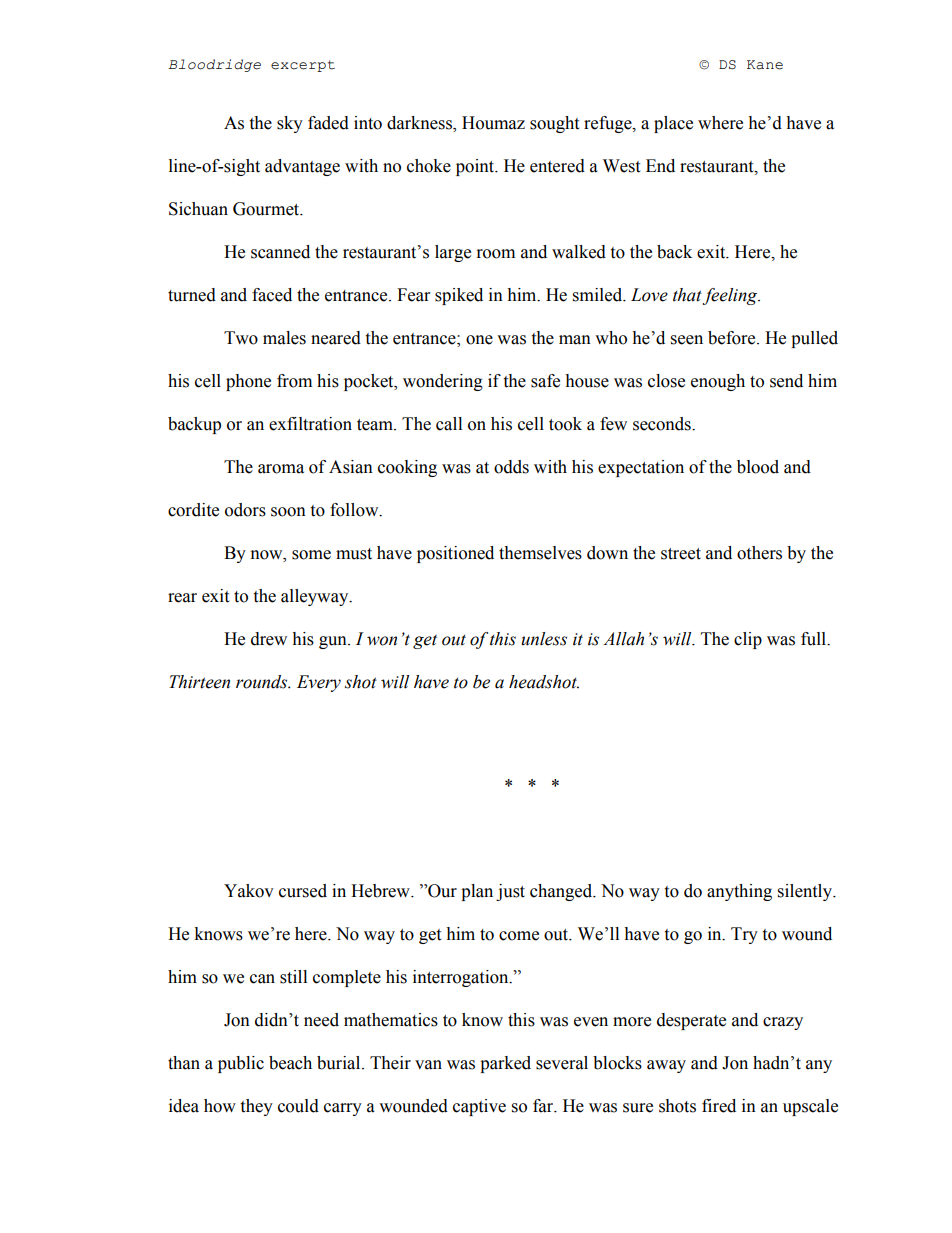 Image resolution: width=952 pixels, height=1233 pixels. What do you see at coordinates (759, 553) in the screenshot?
I see `others` at bounding box center [759, 553].
